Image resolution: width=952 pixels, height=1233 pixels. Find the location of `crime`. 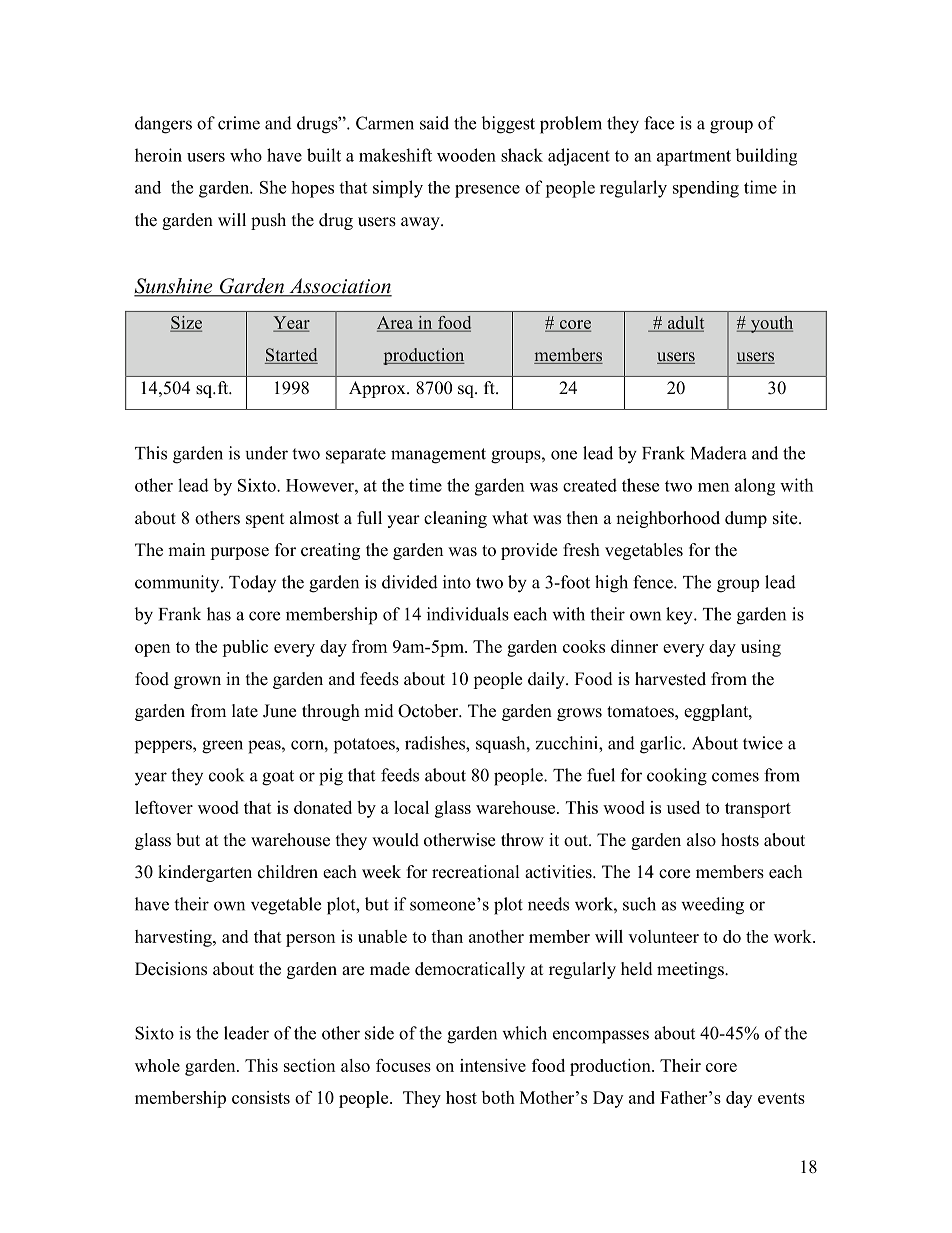

crime is located at coordinates (239, 123).
